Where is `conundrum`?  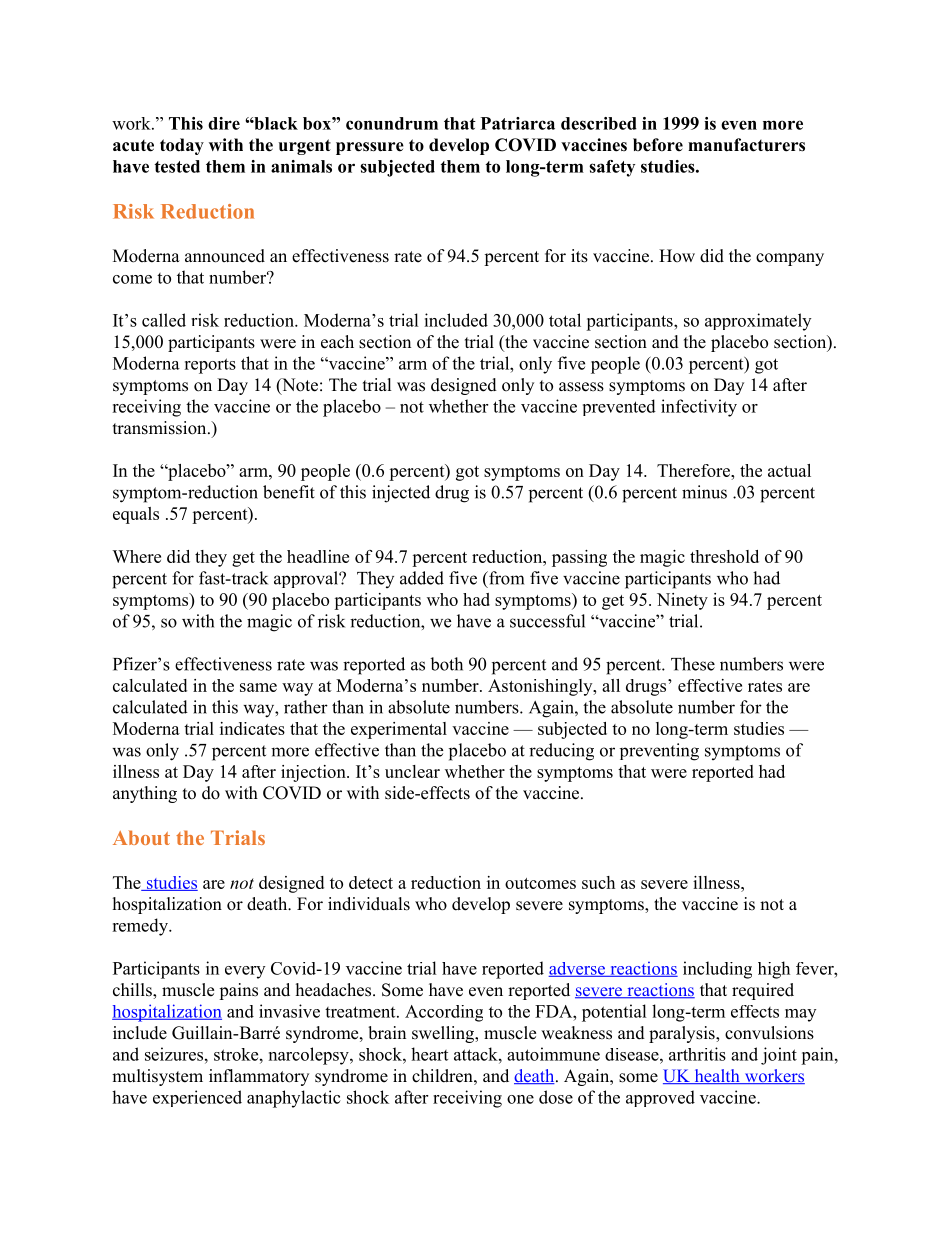 conundrum is located at coordinates (392, 123).
